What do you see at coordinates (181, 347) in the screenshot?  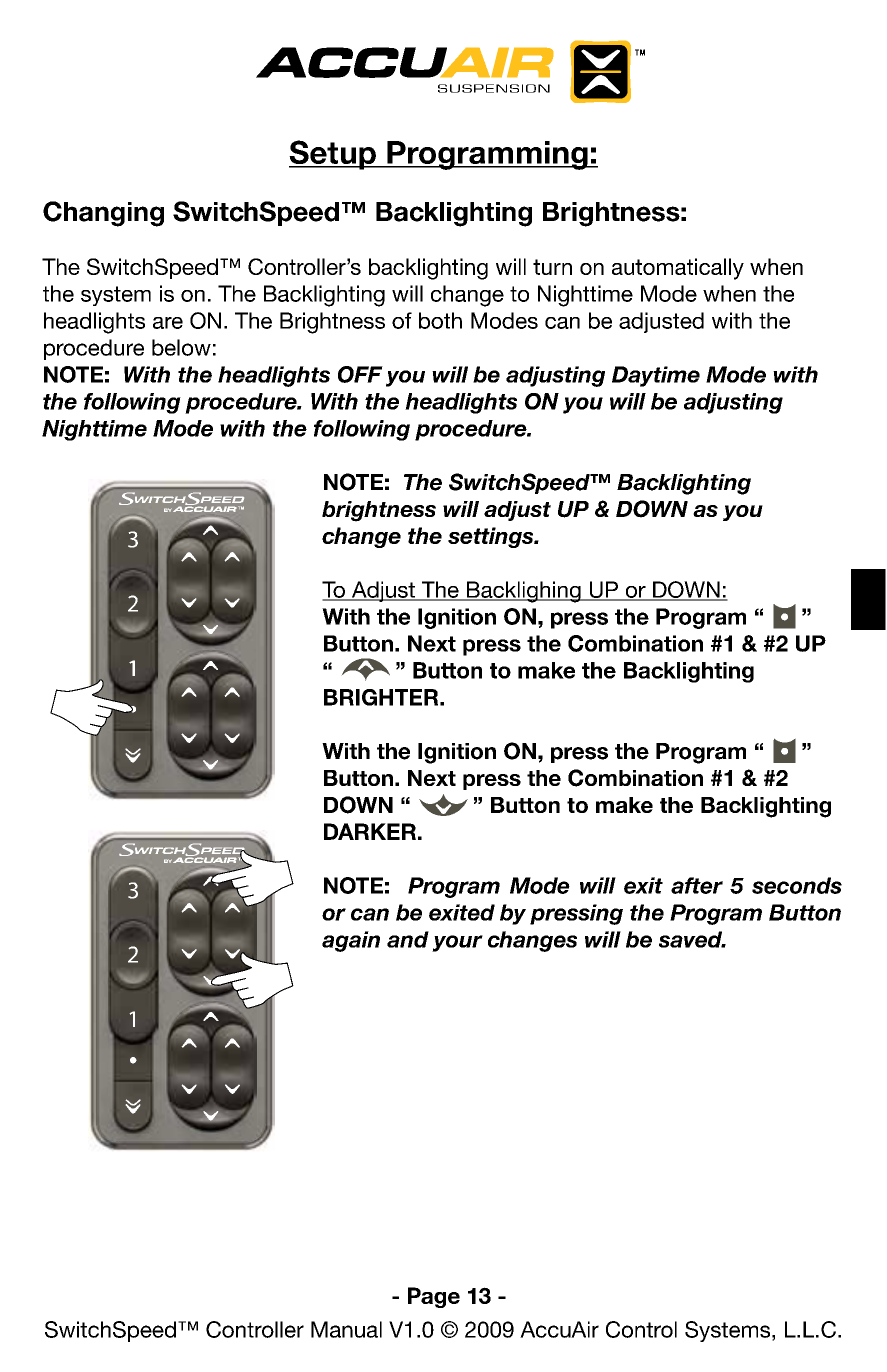 I see `below` at bounding box center [181, 347].
